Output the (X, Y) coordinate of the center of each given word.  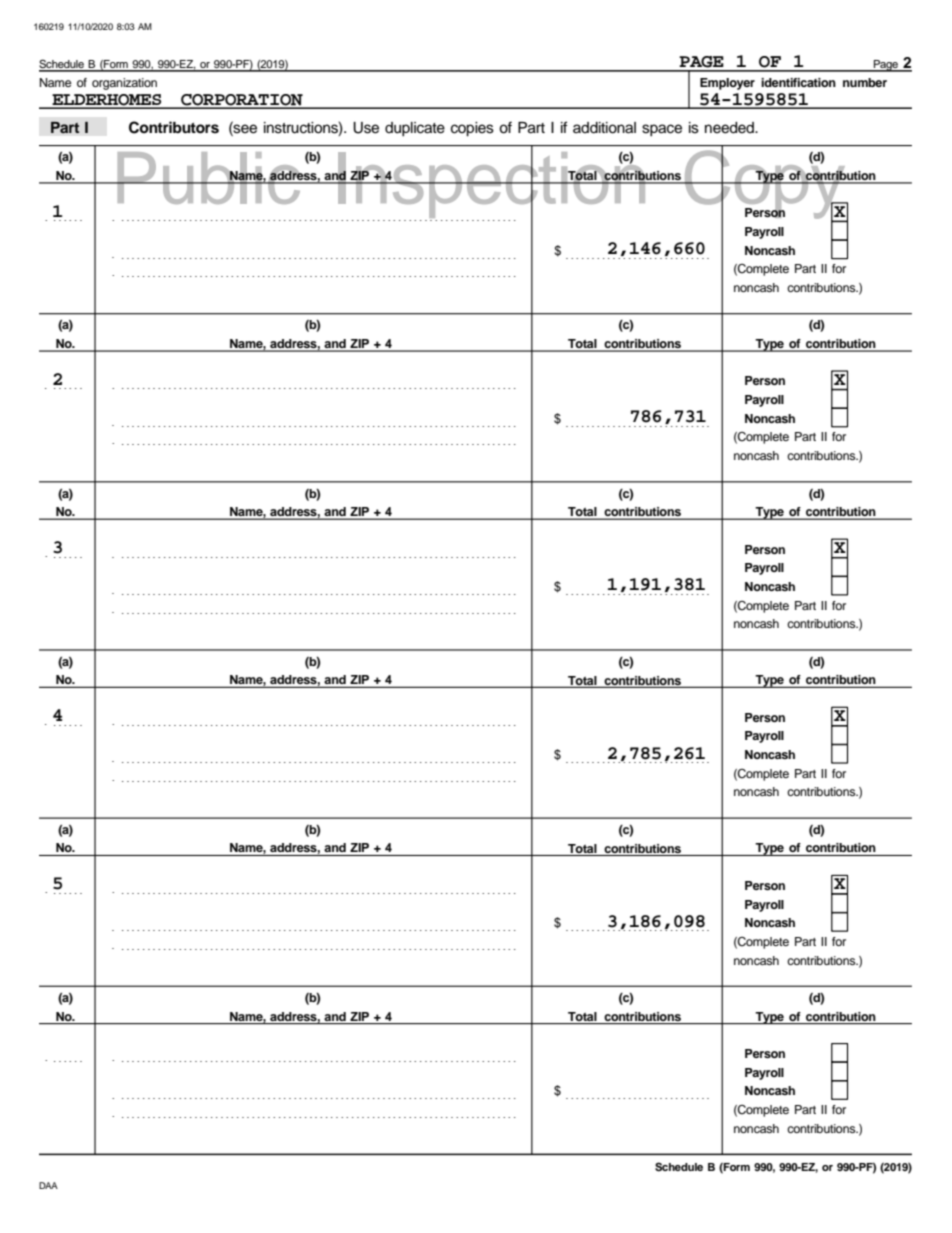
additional (604, 128)
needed (730, 128)
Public (209, 178)
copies (472, 129)
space (662, 130)
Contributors (174, 127)
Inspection (492, 185)
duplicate (415, 129)
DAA (48, 1185)
